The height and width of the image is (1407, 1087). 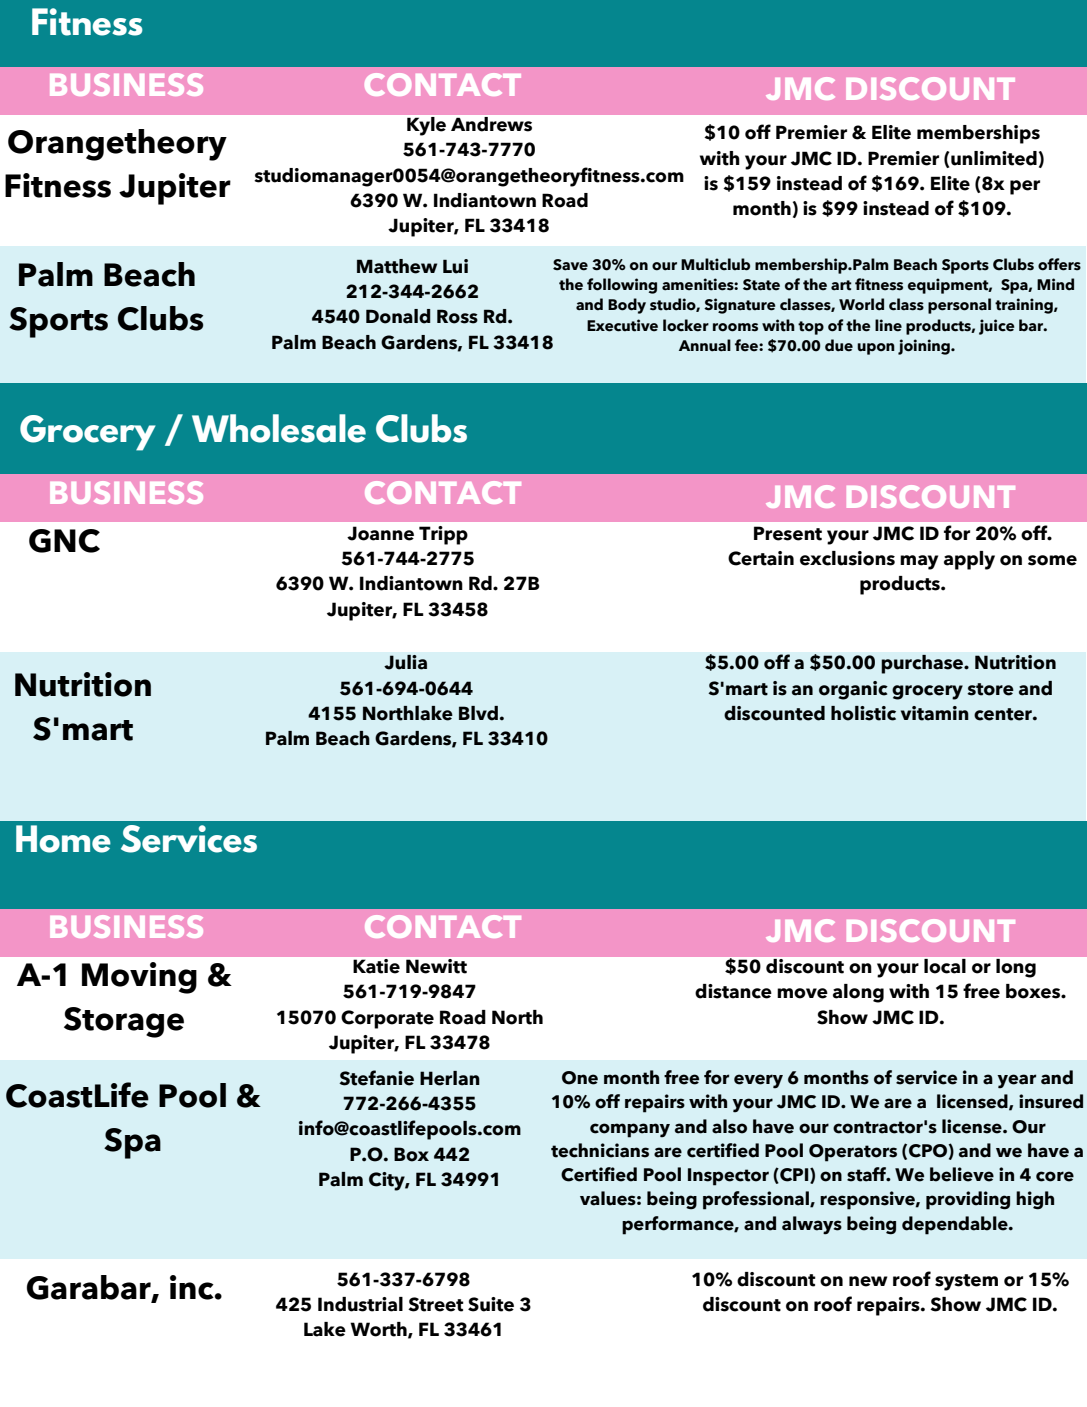 What do you see at coordinates (478, 713) in the image?
I see `Blvd` at bounding box center [478, 713].
